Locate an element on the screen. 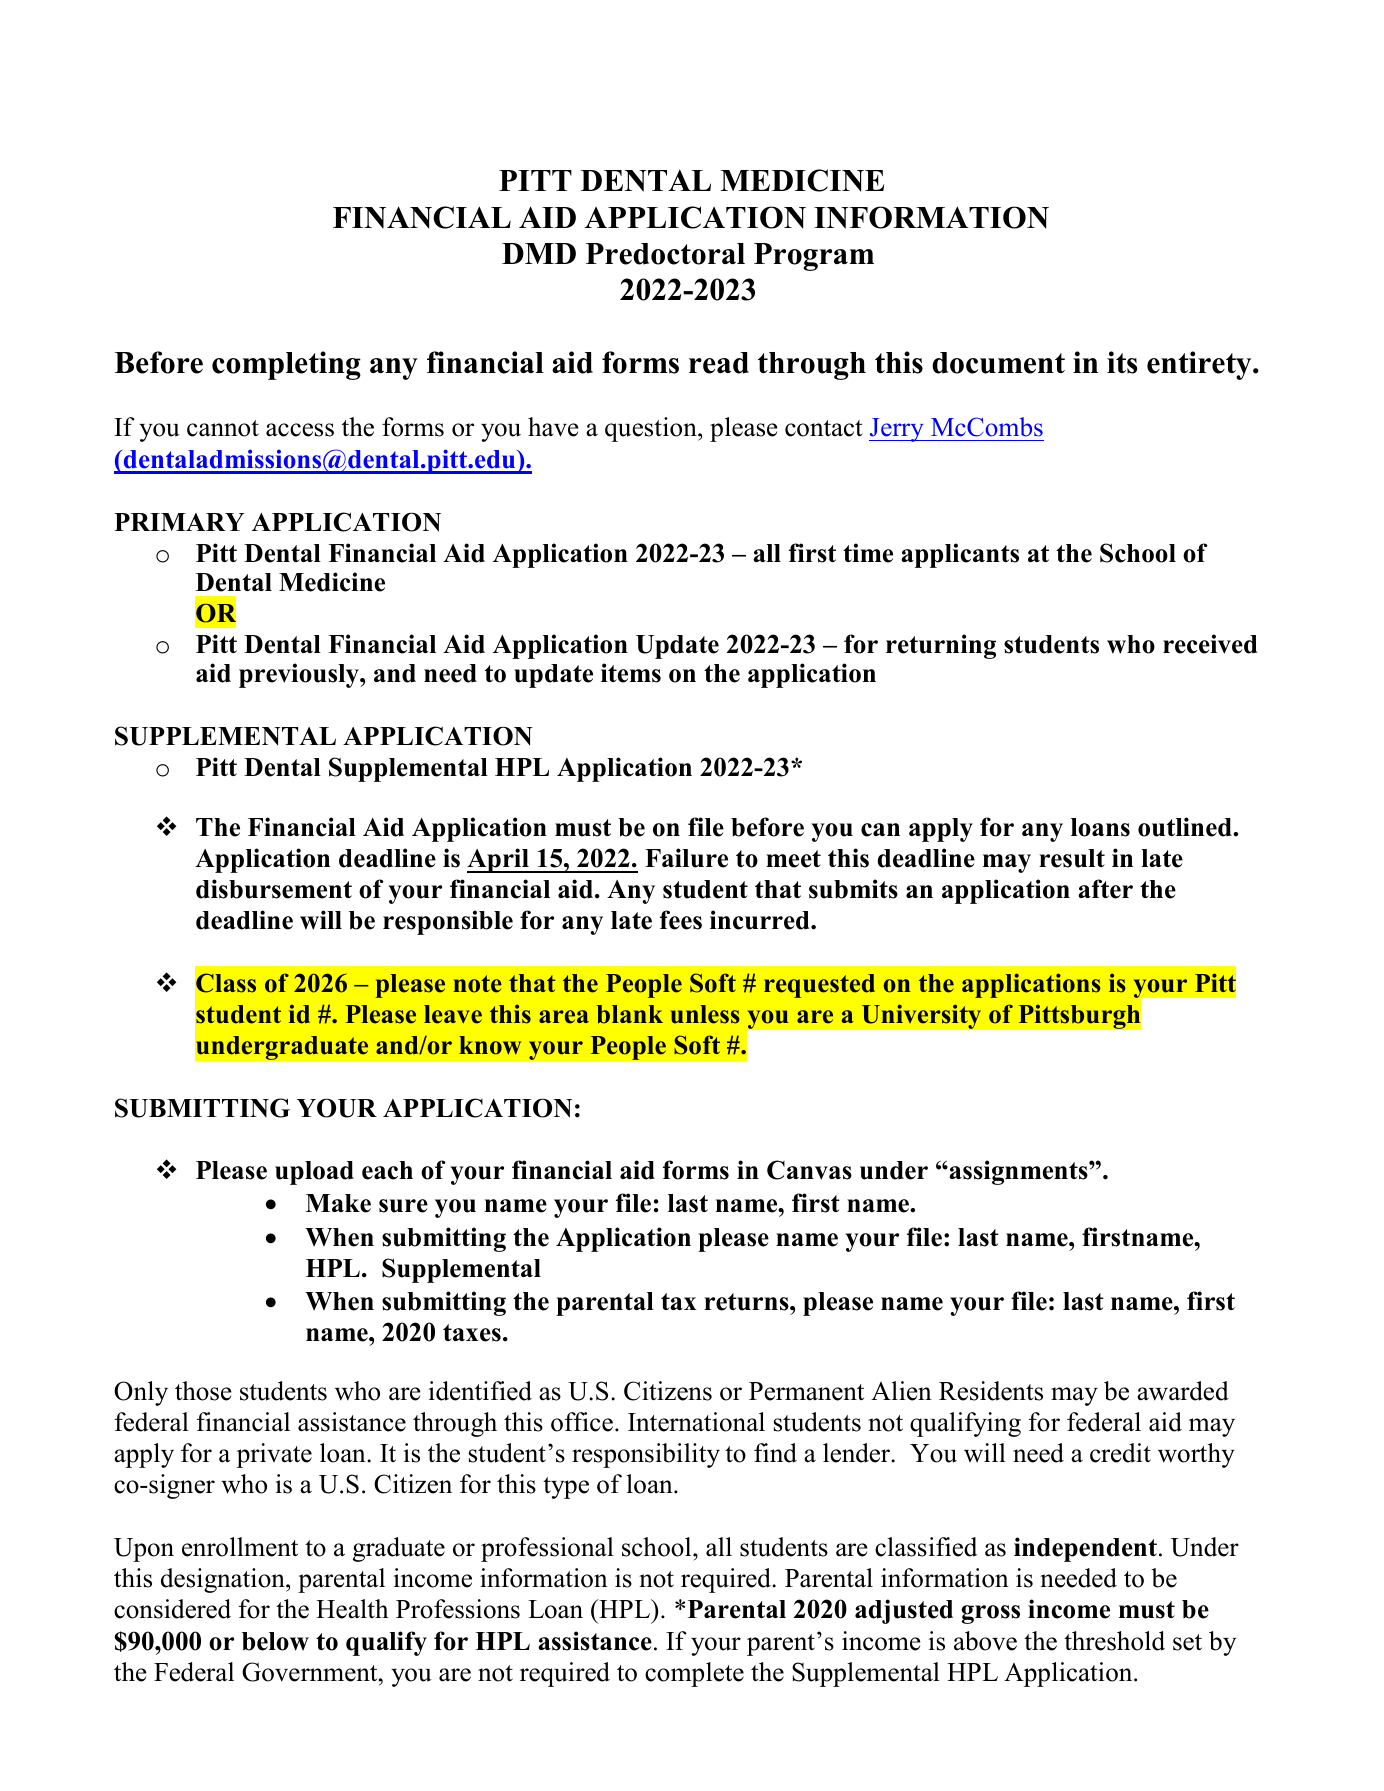 This screenshot has height=1791, width=1384. below is located at coordinates (275, 1641).
